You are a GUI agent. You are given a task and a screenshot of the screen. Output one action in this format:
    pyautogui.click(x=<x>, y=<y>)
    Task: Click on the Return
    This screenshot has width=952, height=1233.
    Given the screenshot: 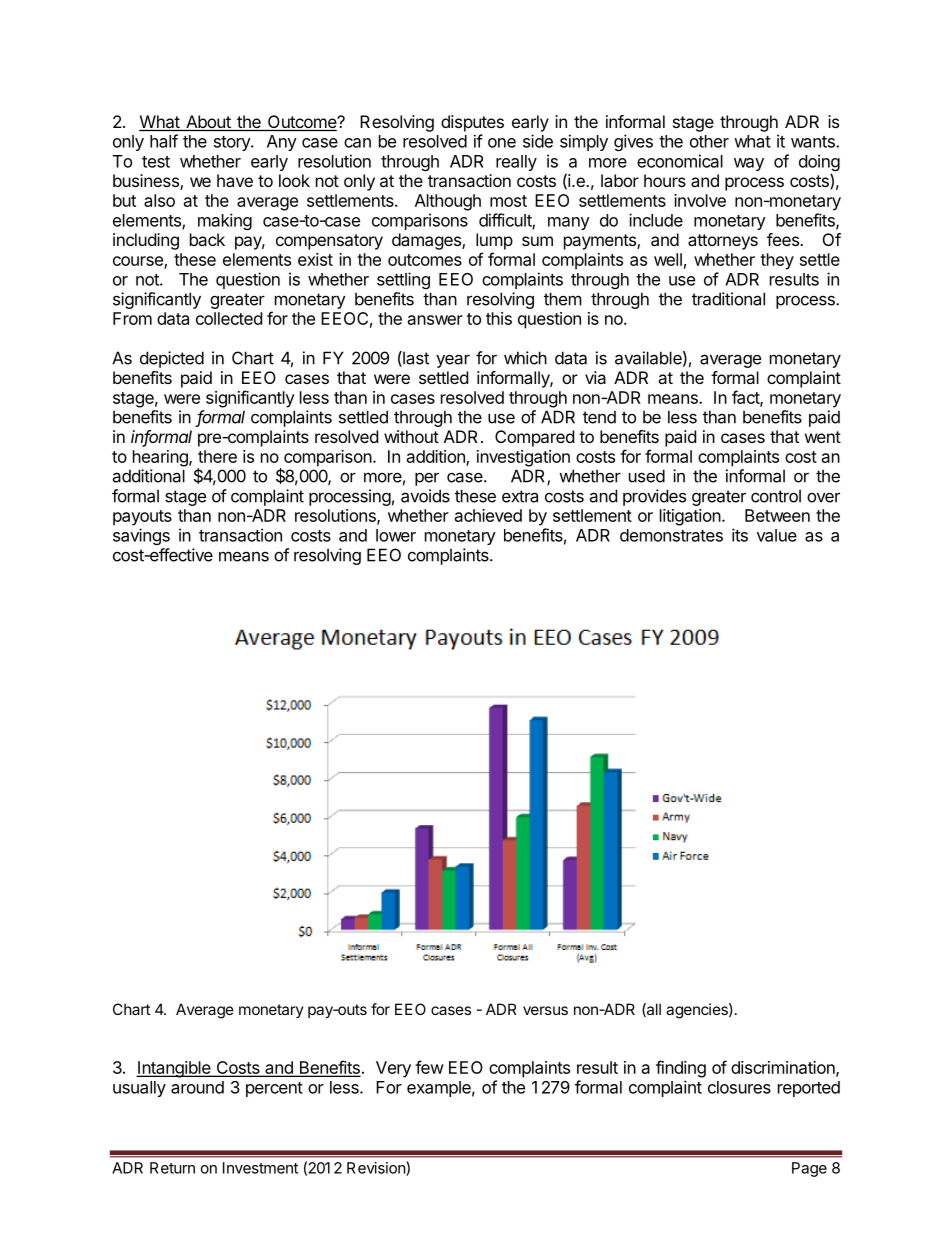 What is the action you would take?
    pyautogui.click(x=172, y=1168)
